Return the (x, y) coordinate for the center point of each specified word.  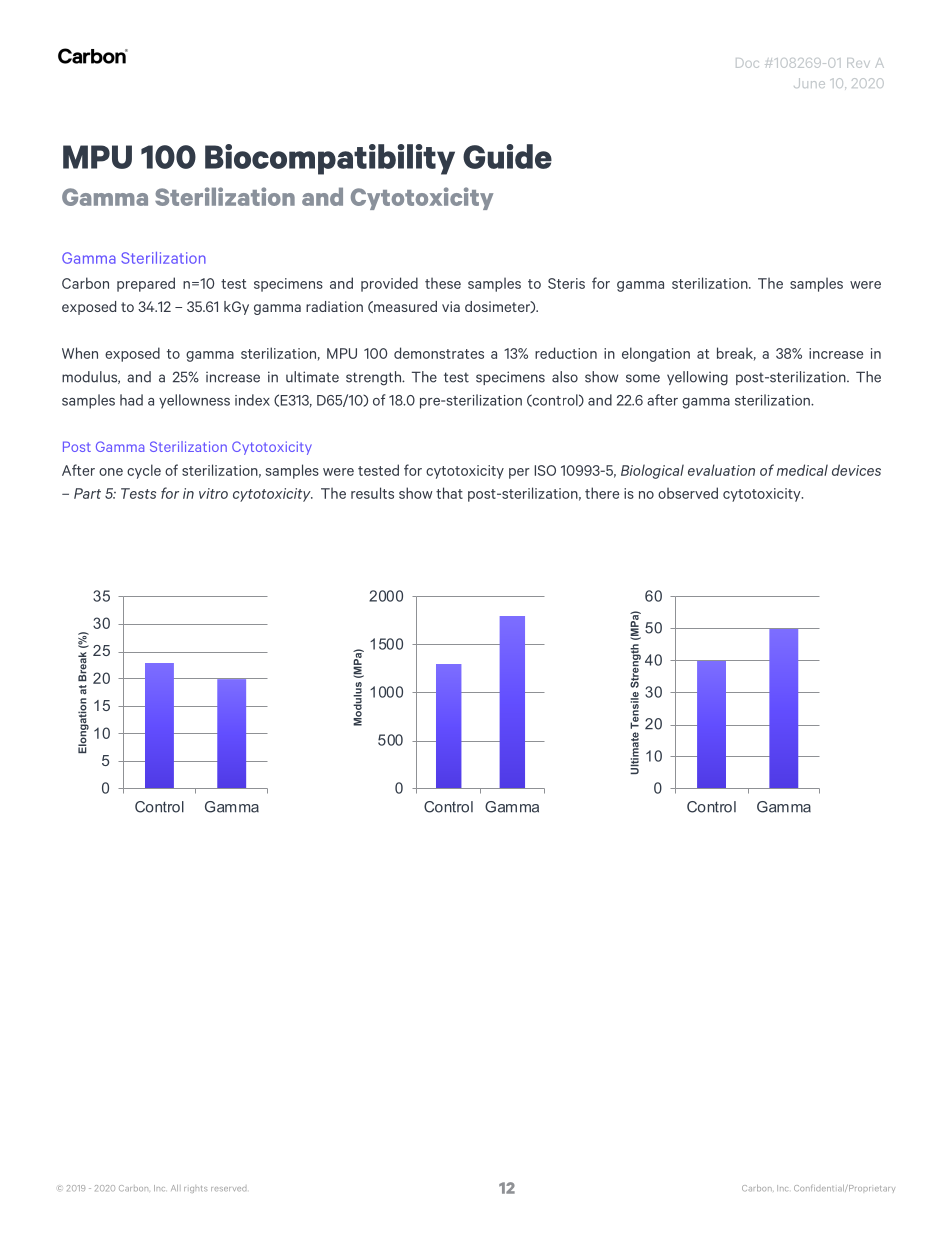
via (451, 306)
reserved (228, 1189)
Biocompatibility (330, 159)
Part (87, 493)
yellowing (697, 378)
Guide (507, 156)
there (602, 493)
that (449, 493)
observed (688, 493)
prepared (146, 284)
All (176, 1188)
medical (802, 470)
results (372, 493)
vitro (213, 493)
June (809, 83)
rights (195, 1189)
